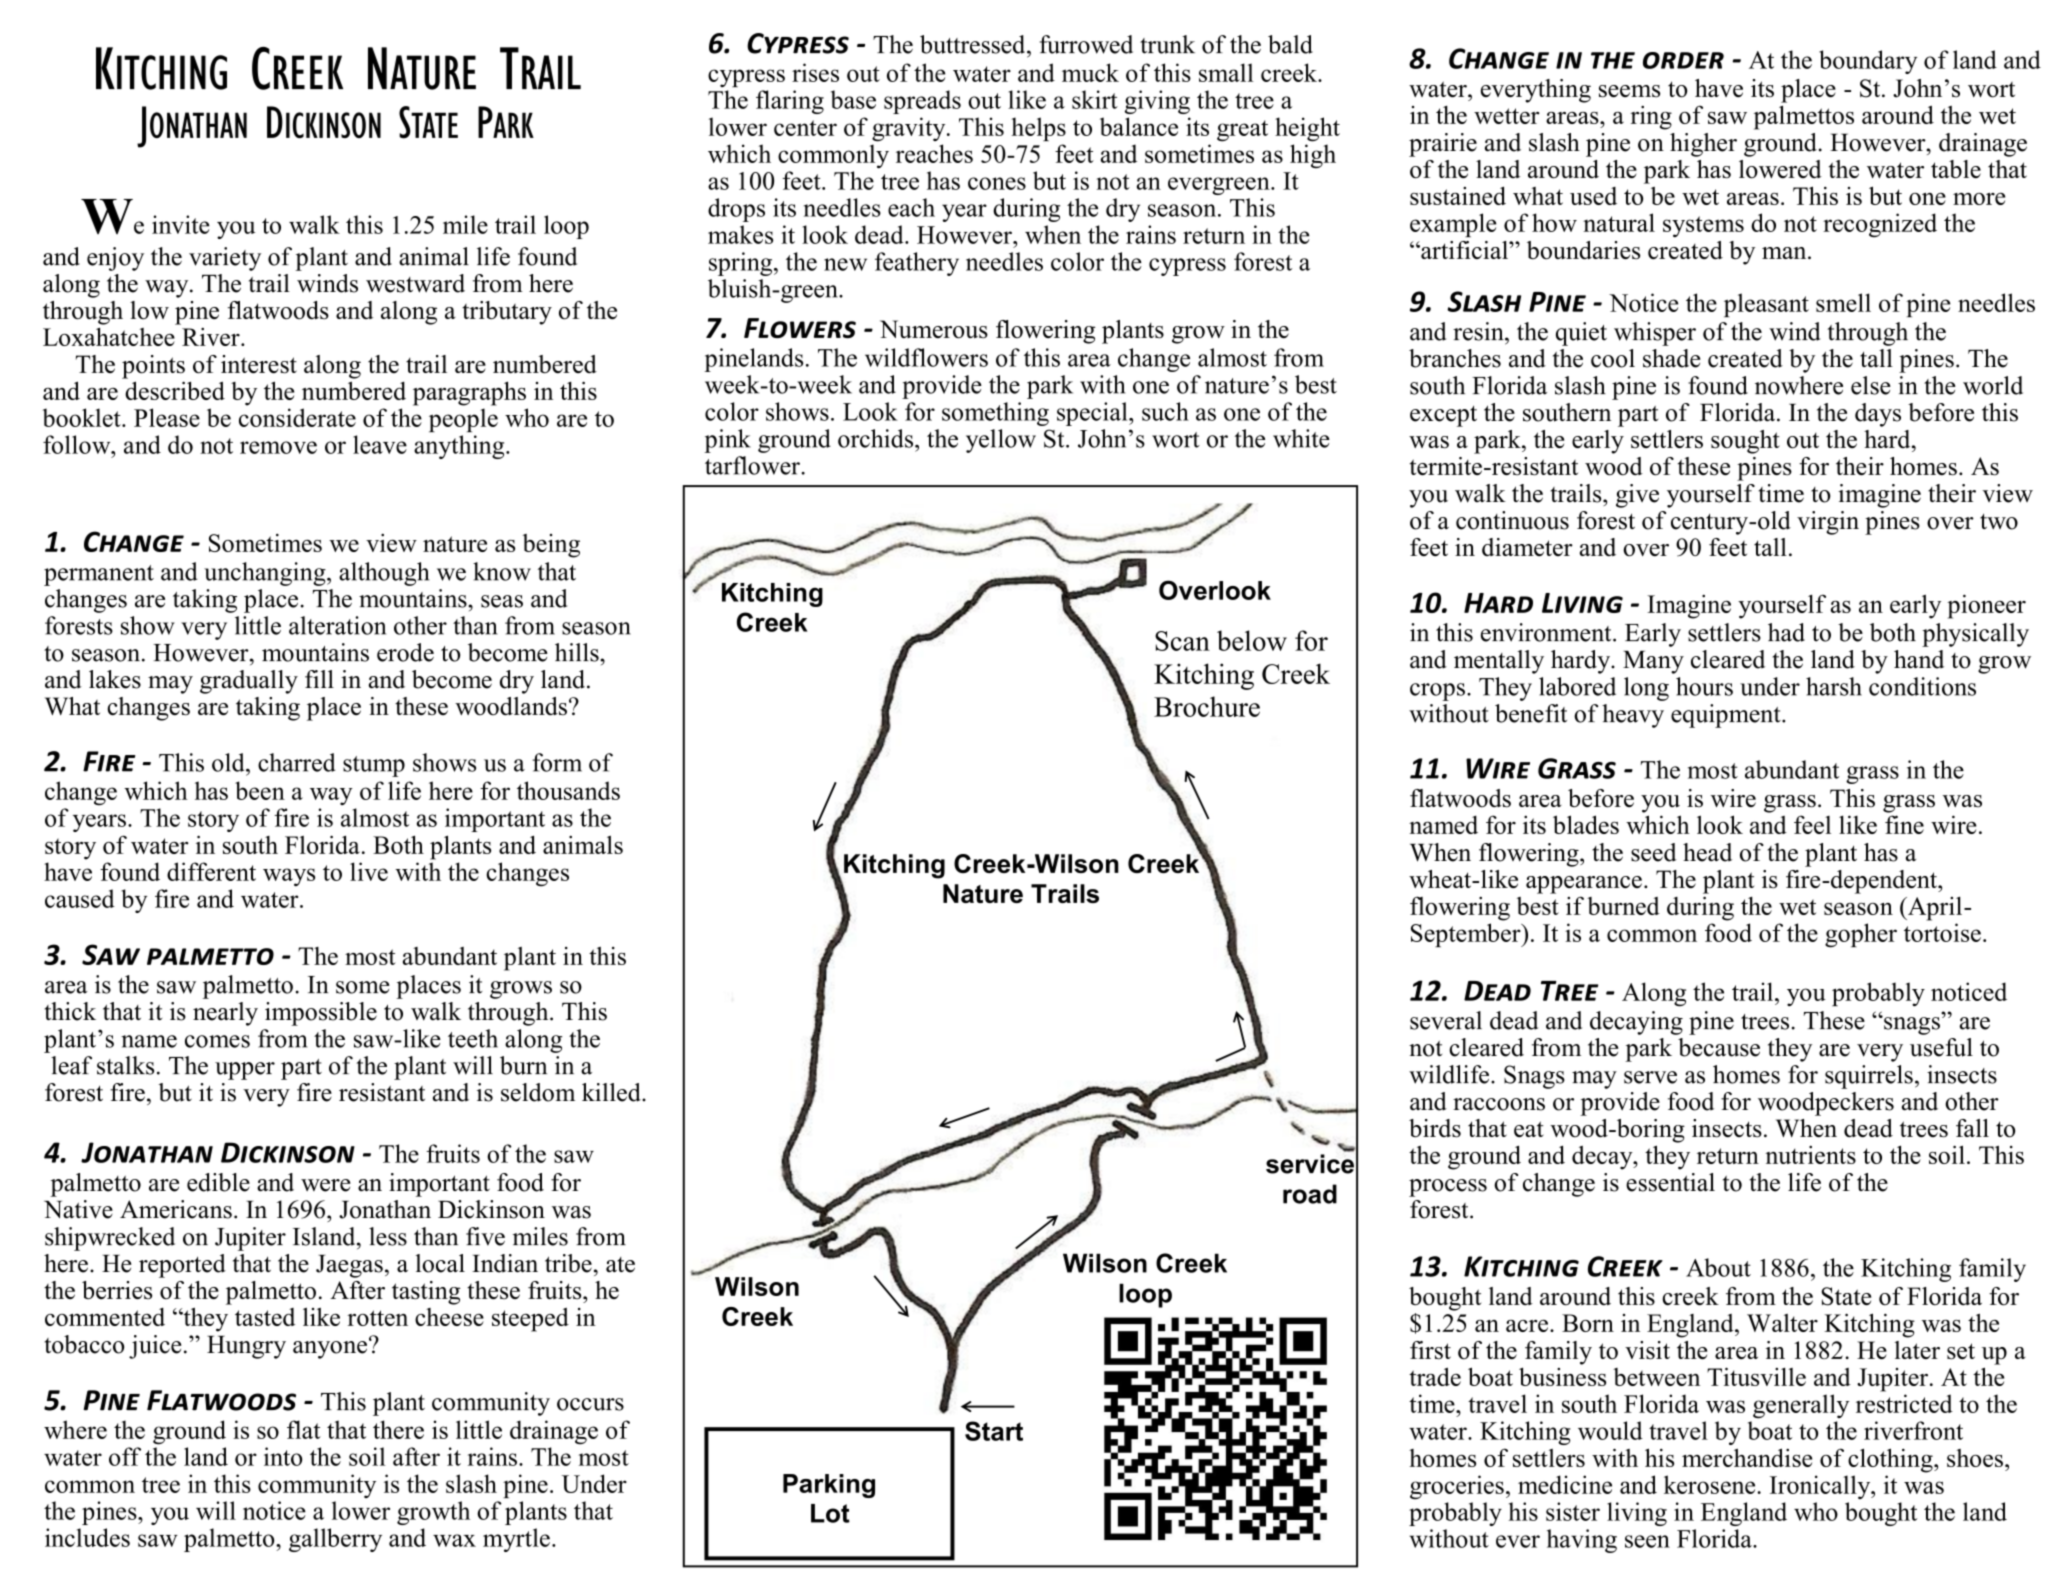 The image size is (2063, 1594). I want to click on virgin, so click(1828, 523).
